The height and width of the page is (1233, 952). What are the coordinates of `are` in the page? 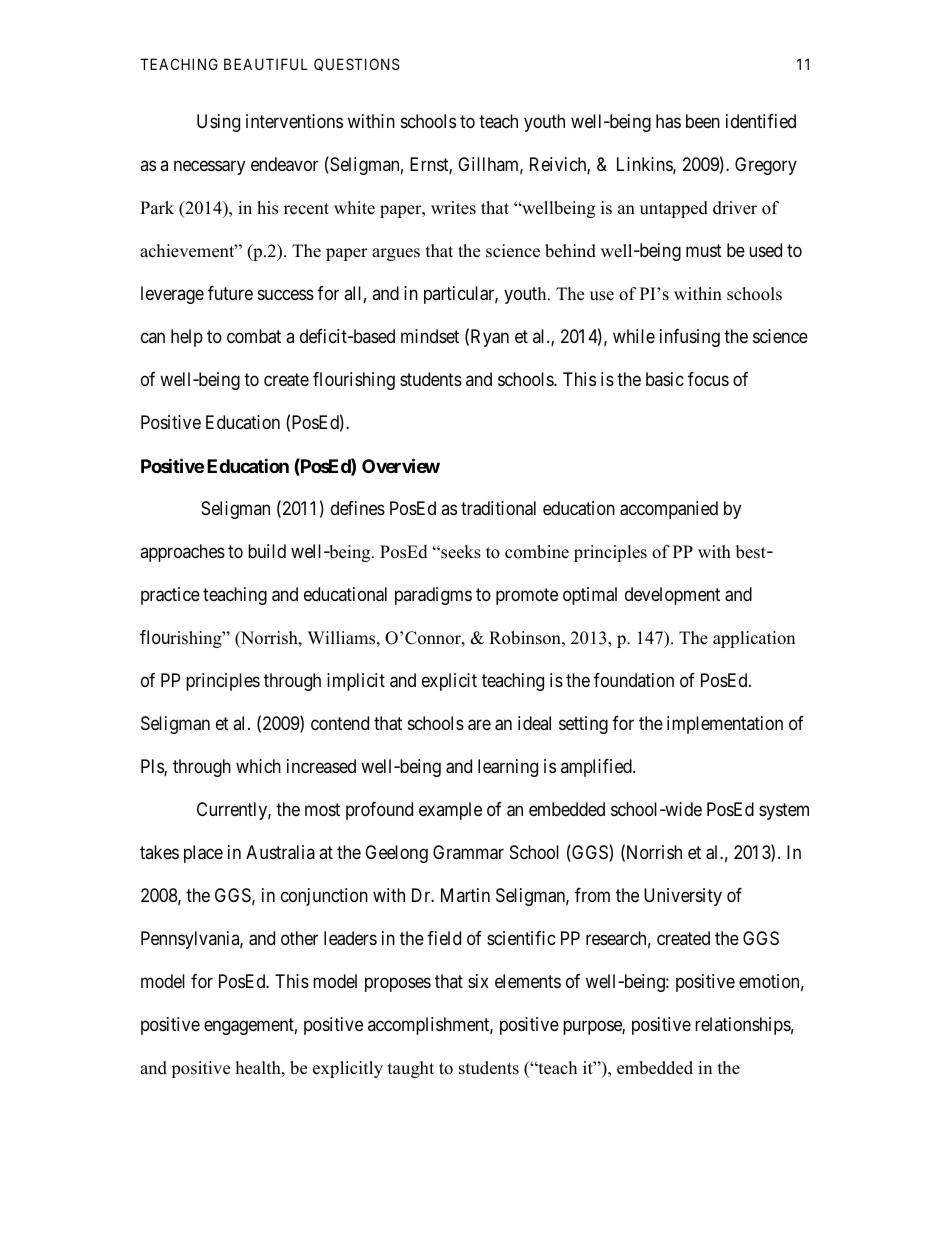 It's located at (479, 725).
